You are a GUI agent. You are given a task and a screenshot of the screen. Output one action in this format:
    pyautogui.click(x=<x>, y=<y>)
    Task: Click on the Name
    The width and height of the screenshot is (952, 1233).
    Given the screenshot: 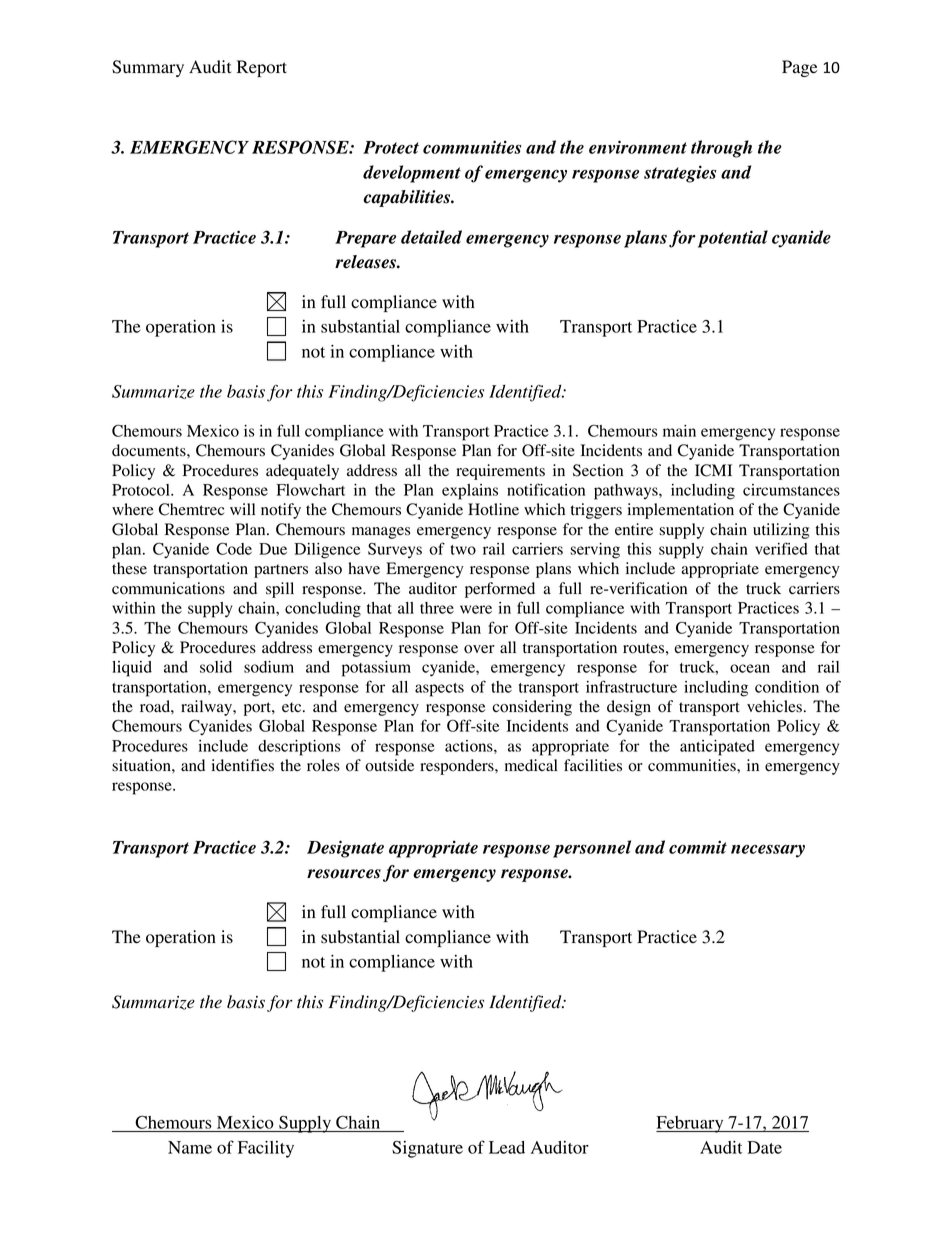 What is the action you would take?
    pyautogui.click(x=190, y=1147)
